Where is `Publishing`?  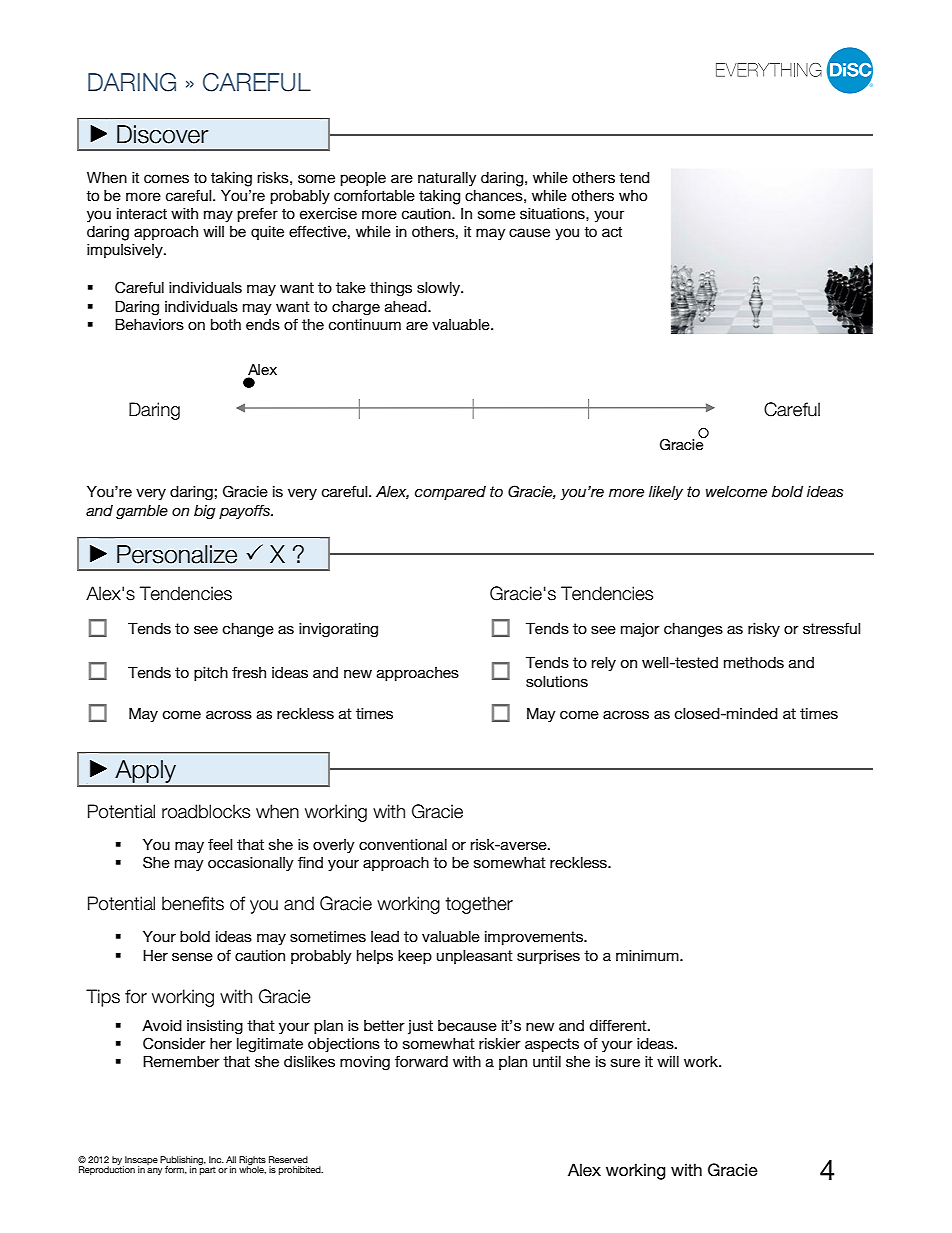
Publishing is located at coordinates (182, 1161).
